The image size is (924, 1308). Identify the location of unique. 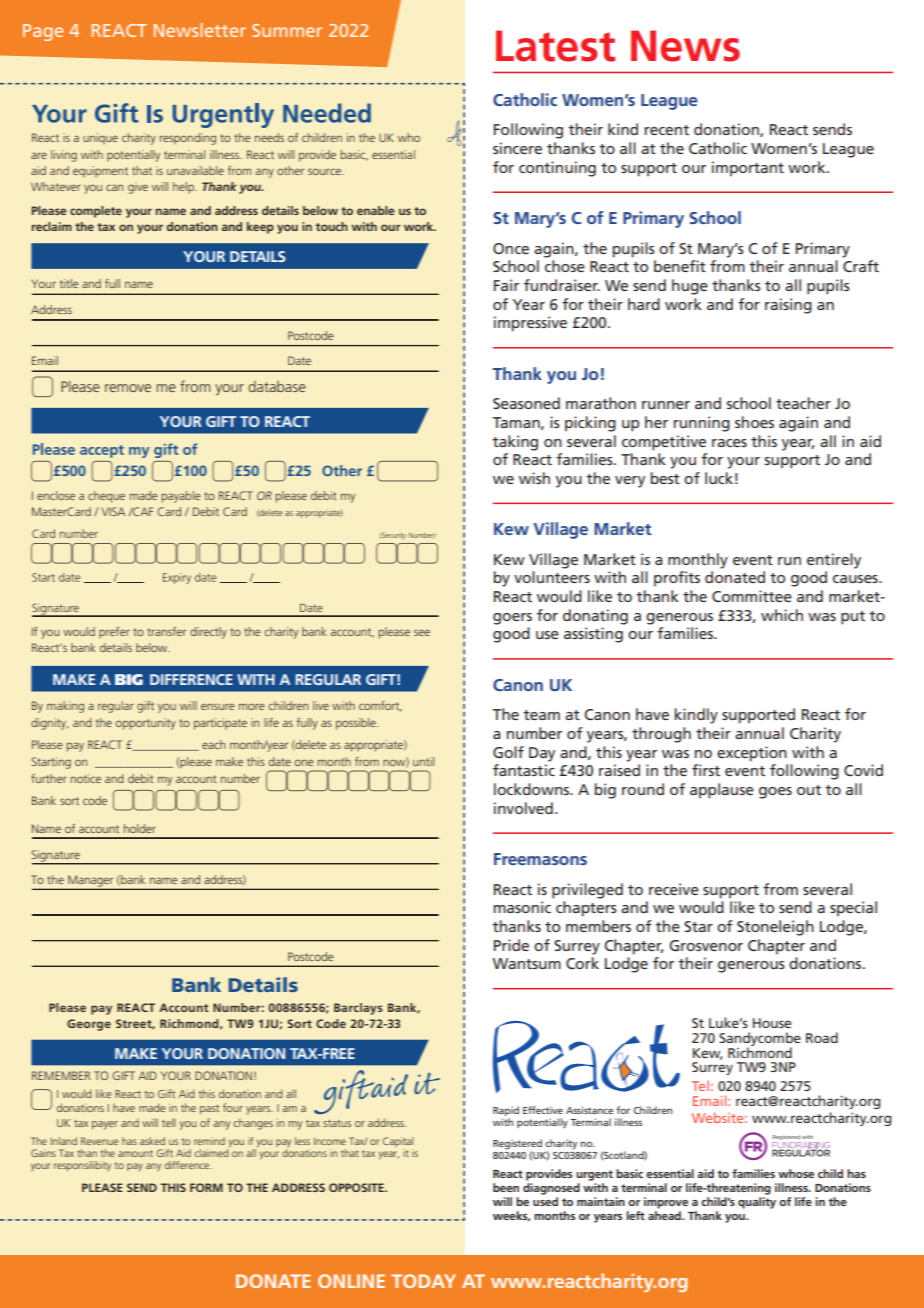
(100, 139).
